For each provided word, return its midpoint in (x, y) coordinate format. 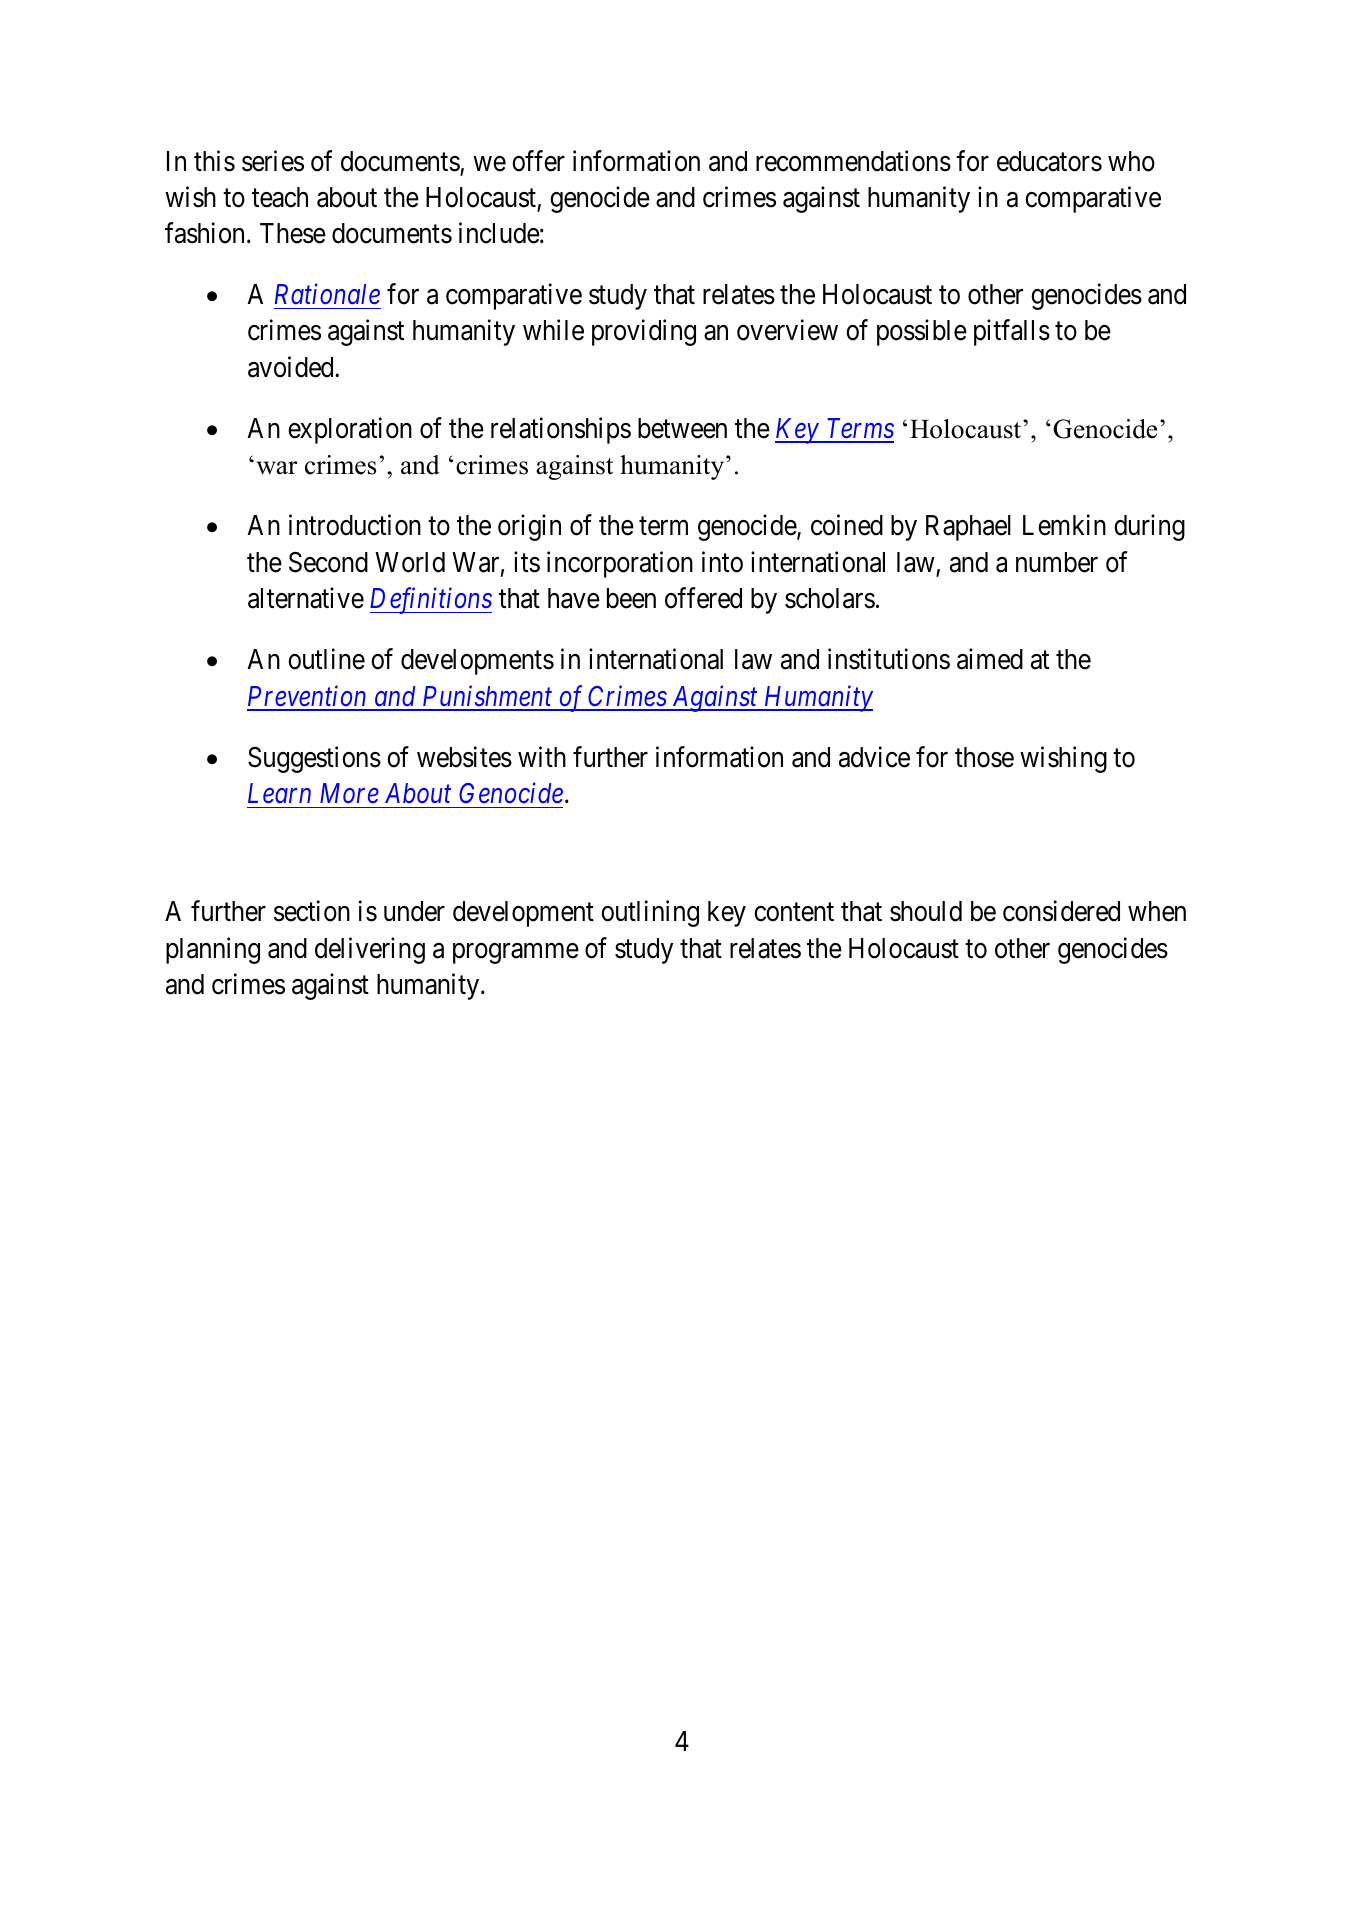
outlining (650, 914)
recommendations (853, 161)
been (631, 598)
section (312, 911)
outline (326, 659)
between (682, 428)
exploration (350, 430)
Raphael (968, 528)
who (1131, 161)
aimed (990, 659)
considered (1061, 911)
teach (280, 197)
